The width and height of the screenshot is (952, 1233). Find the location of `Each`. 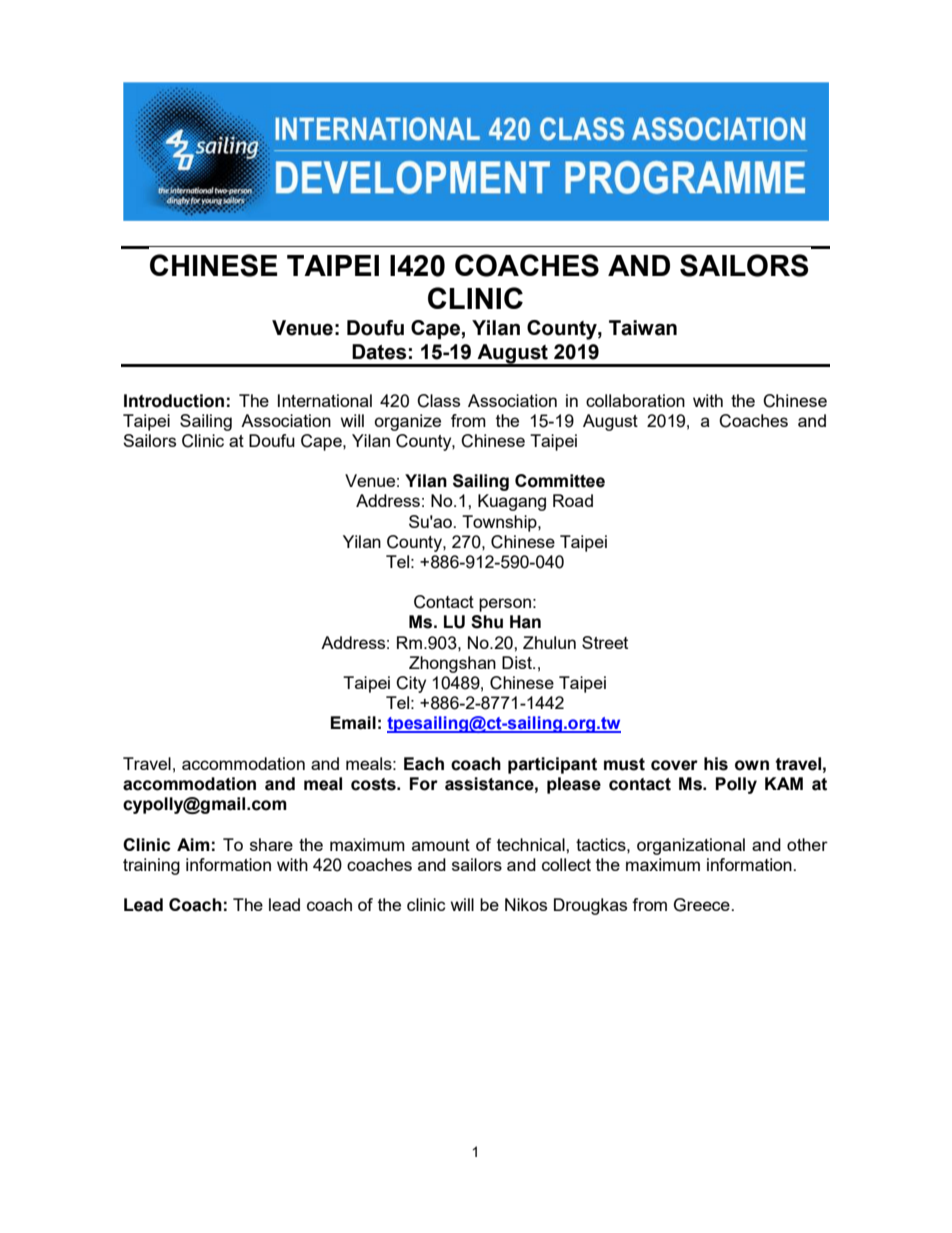

Each is located at coordinates (424, 764).
